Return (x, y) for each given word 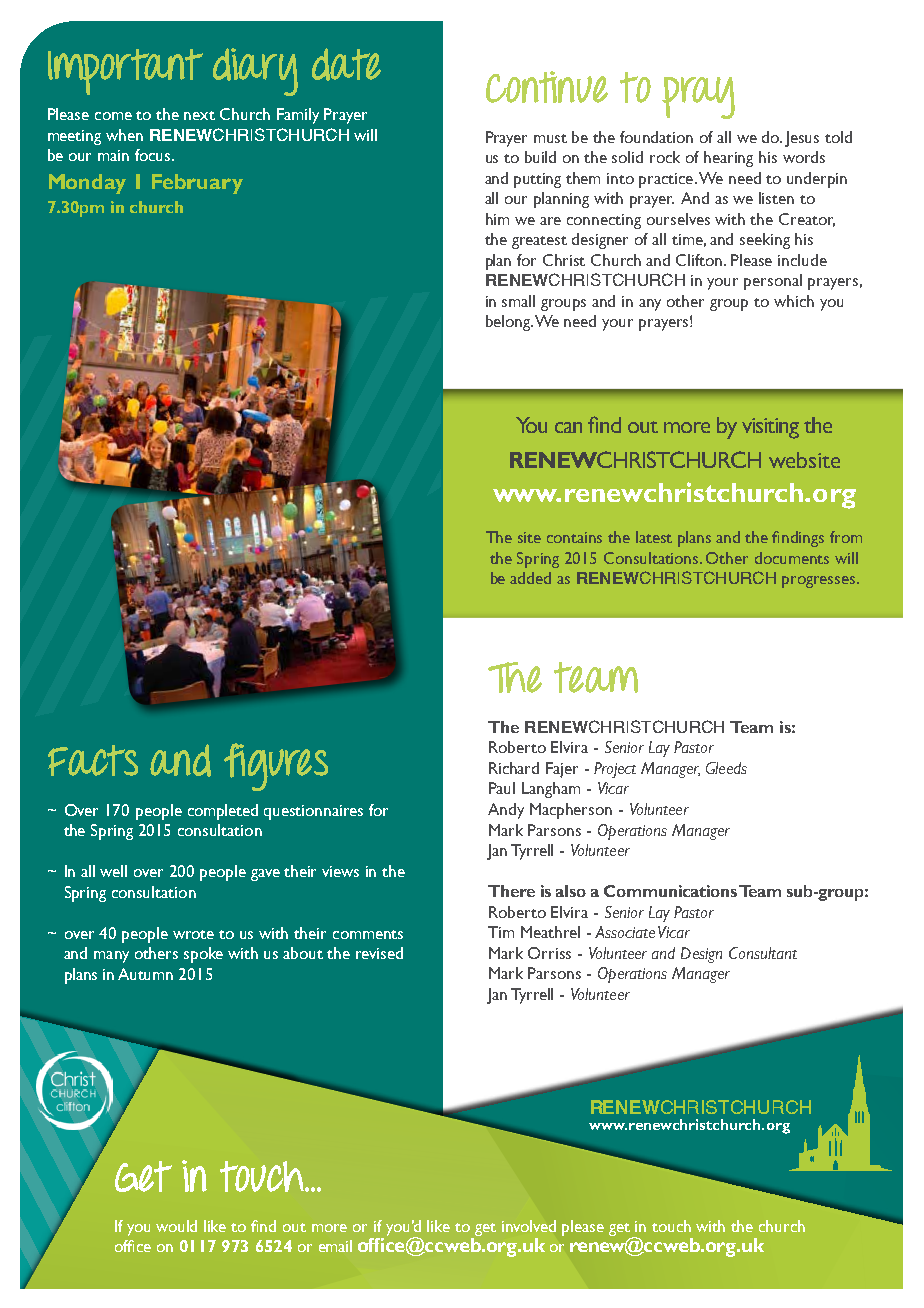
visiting (770, 428)
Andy (506, 811)
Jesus (802, 139)
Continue (547, 87)
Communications (670, 891)
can (568, 427)
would (176, 1226)
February (197, 184)
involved (529, 1226)
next (199, 115)
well (113, 871)
